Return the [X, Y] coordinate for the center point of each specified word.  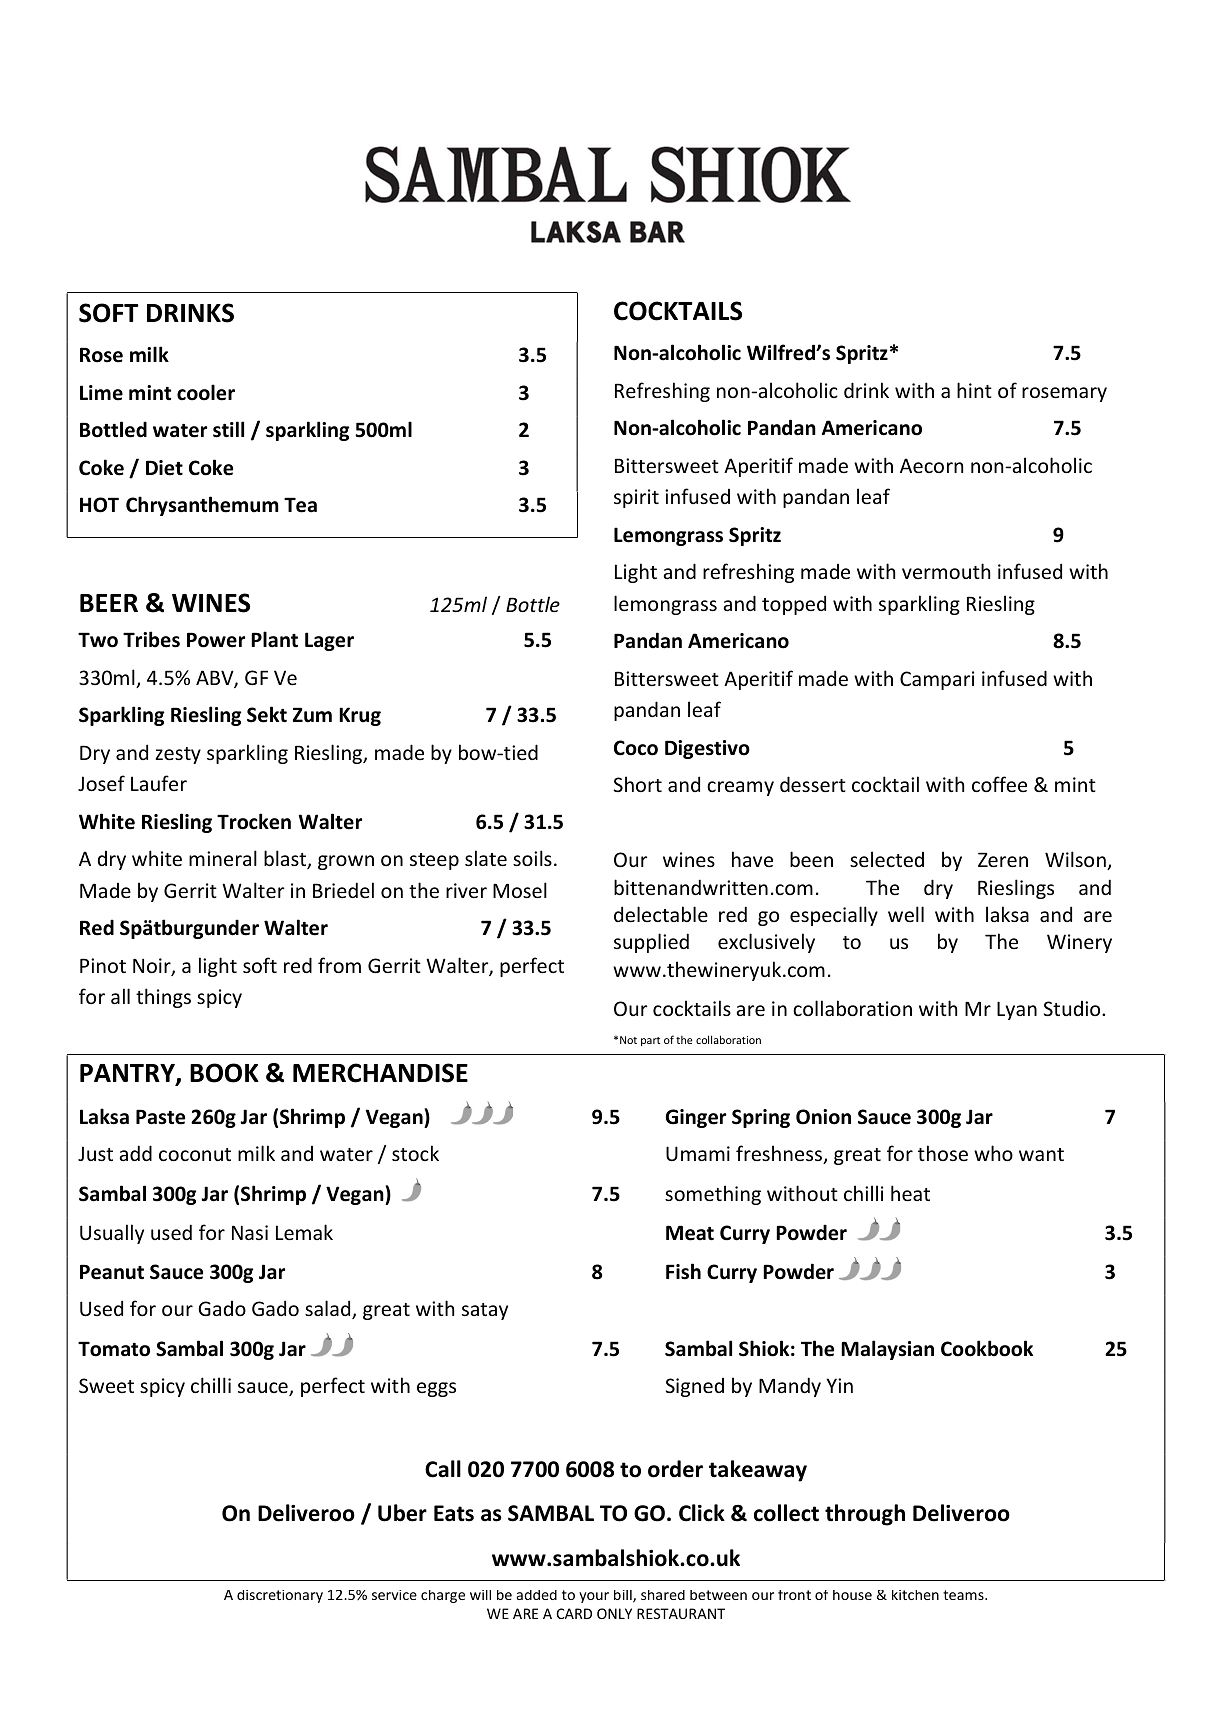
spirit [636, 498]
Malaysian [887, 1350]
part [650, 1041]
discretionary [280, 1596]
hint [974, 390]
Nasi [250, 1232]
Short [638, 784]
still [228, 429]
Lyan [1017, 1010]
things [163, 998]
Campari [937, 680]
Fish [683, 1271]
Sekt [267, 714]
